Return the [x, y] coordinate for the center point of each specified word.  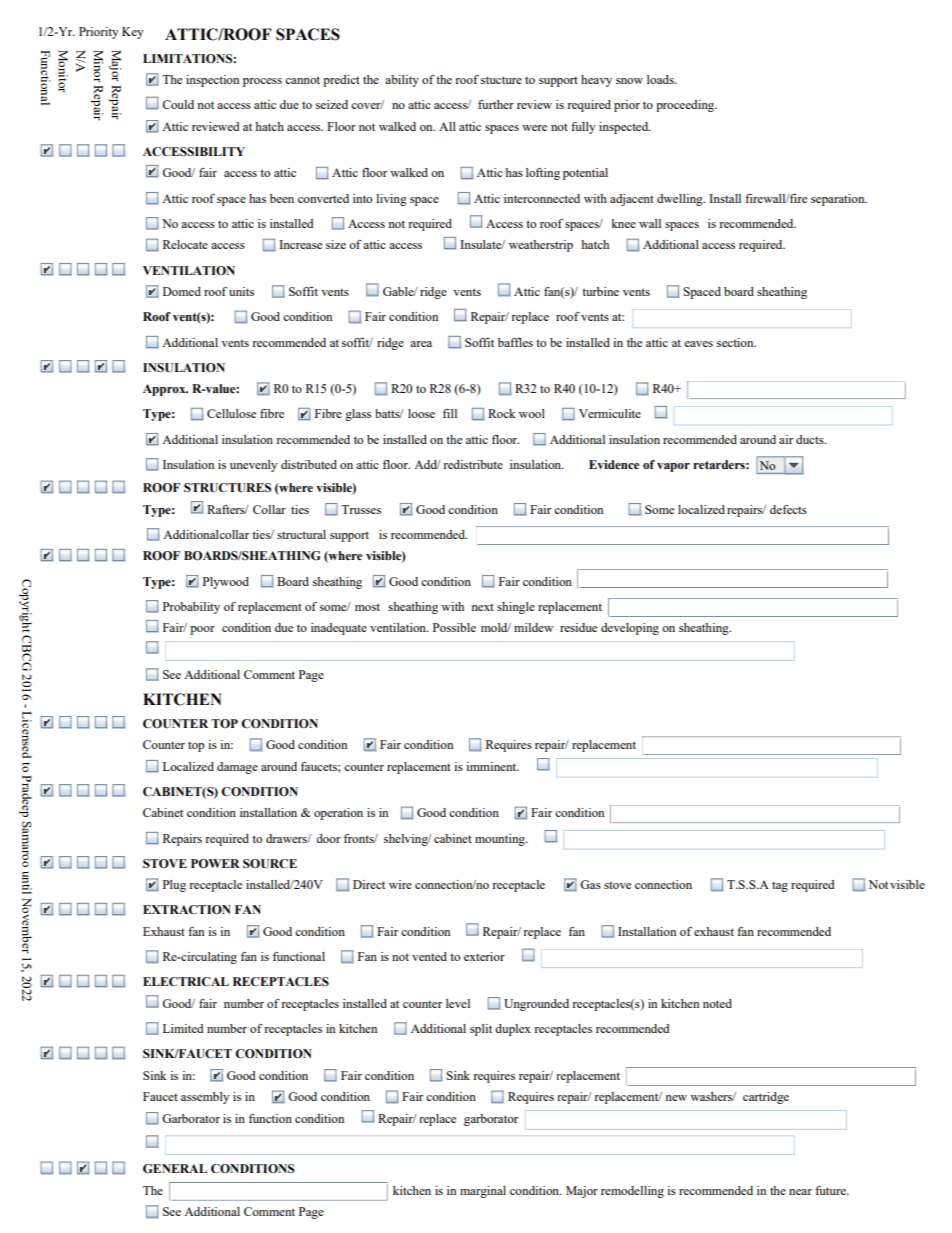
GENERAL [175, 1169]
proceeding [686, 106]
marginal [483, 1192]
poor [202, 630]
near [800, 1192]
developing [630, 629]
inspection [212, 81]
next [482, 607]
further [496, 104]
